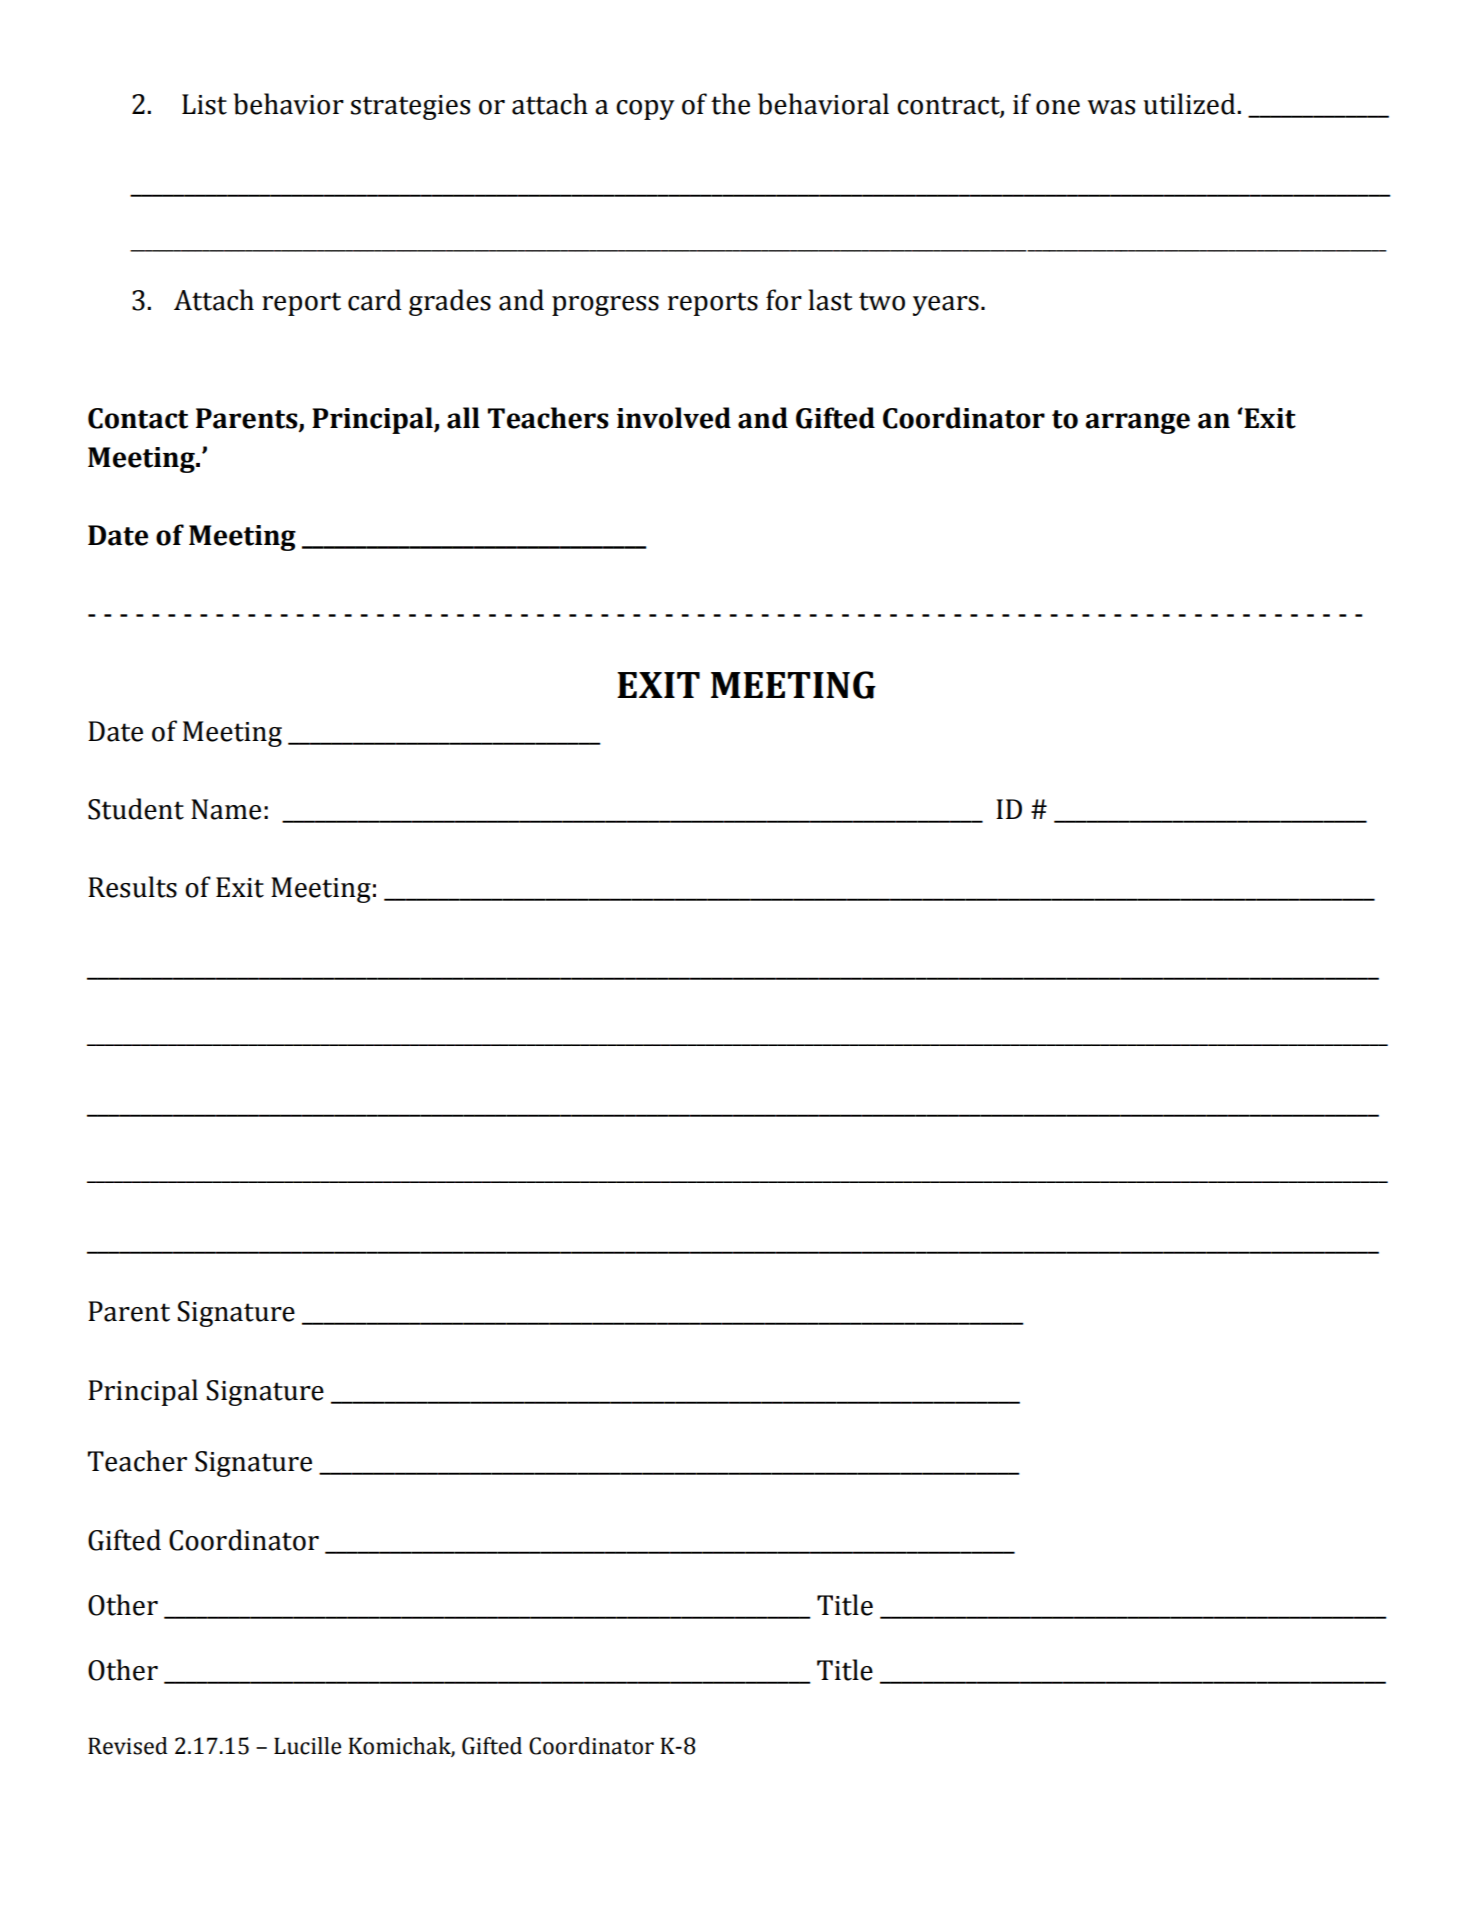 The height and width of the page is (1916, 1481). What do you see at coordinates (307, 1746) in the page?
I see `Lucille` at bounding box center [307, 1746].
